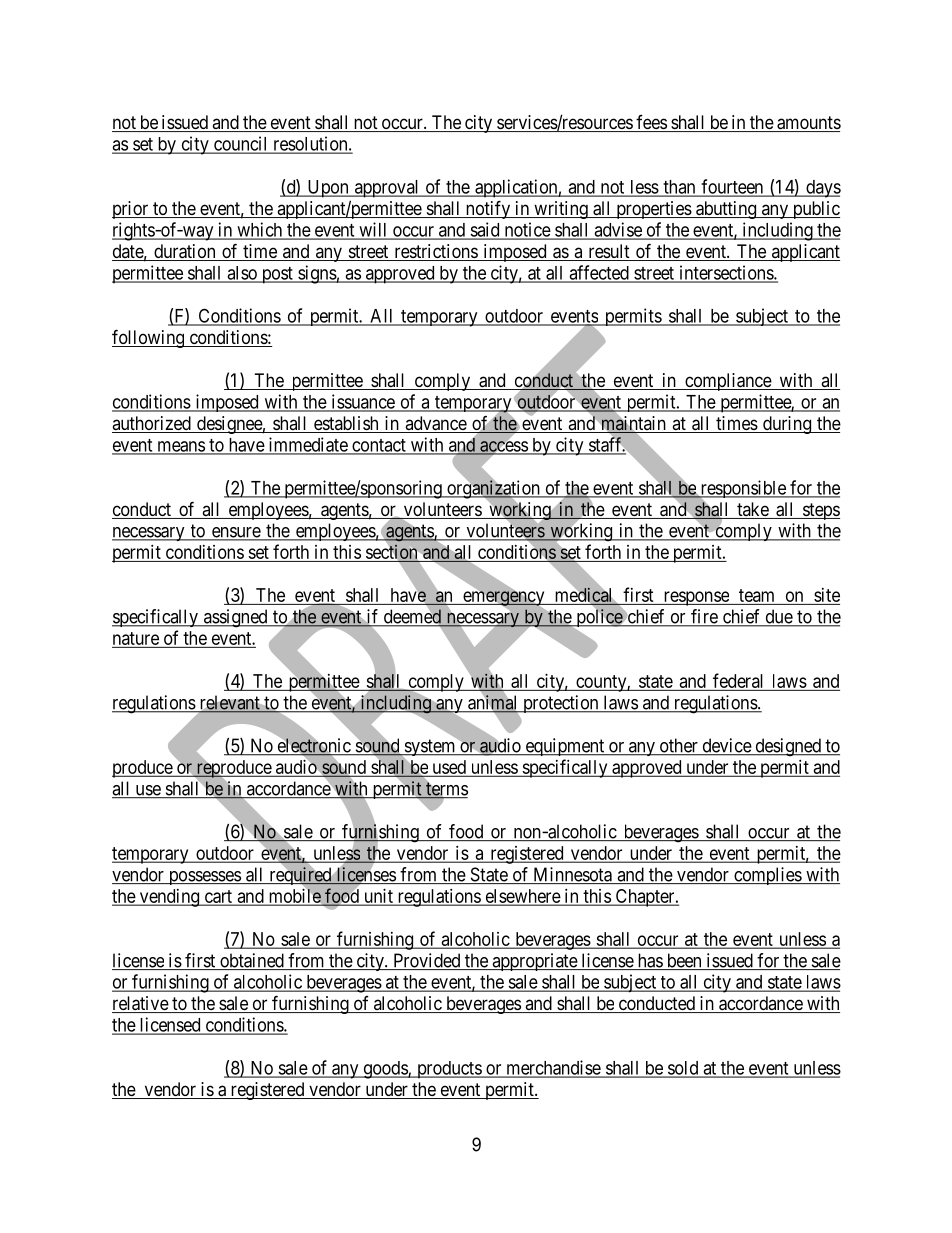  What do you see at coordinates (435, 424) in the screenshot?
I see `advance` at bounding box center [435, 424].
